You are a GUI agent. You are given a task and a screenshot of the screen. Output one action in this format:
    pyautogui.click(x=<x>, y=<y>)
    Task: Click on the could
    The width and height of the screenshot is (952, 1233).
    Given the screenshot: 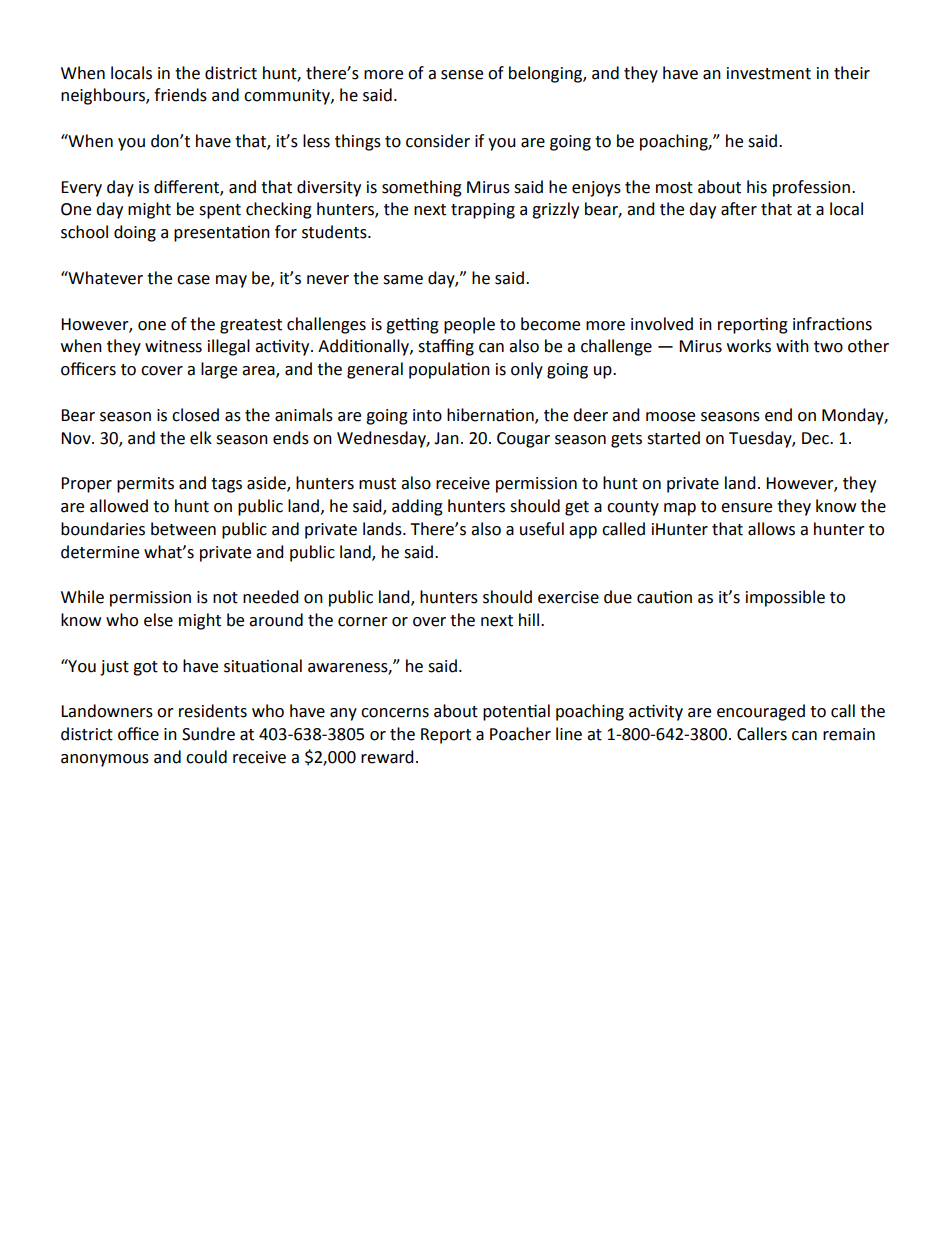 What is the action you would take?
    pyautogui.click(x=206, y=757)
